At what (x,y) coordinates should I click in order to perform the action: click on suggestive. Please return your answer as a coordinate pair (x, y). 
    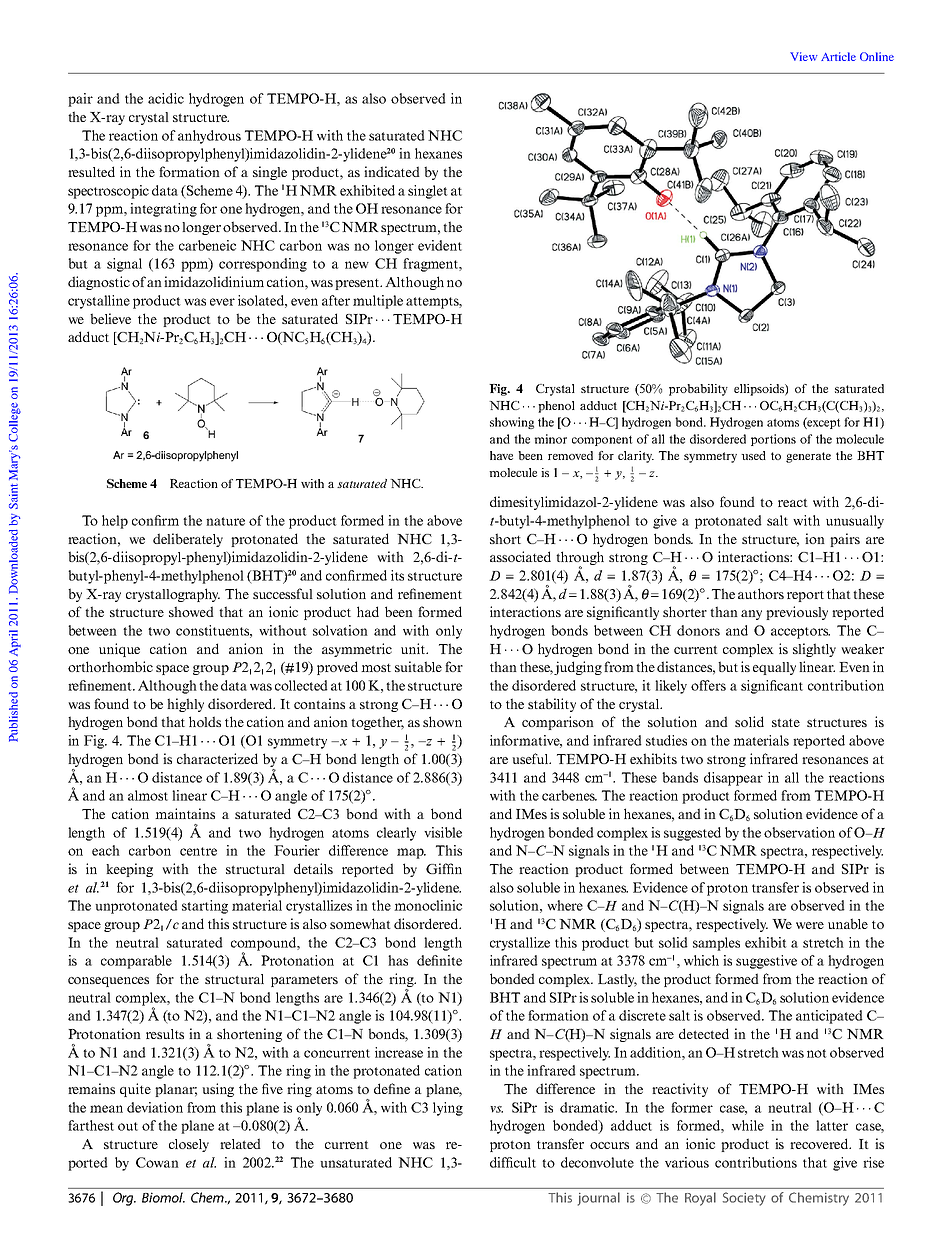
    Looking at the image, I should click on (766, 962).
